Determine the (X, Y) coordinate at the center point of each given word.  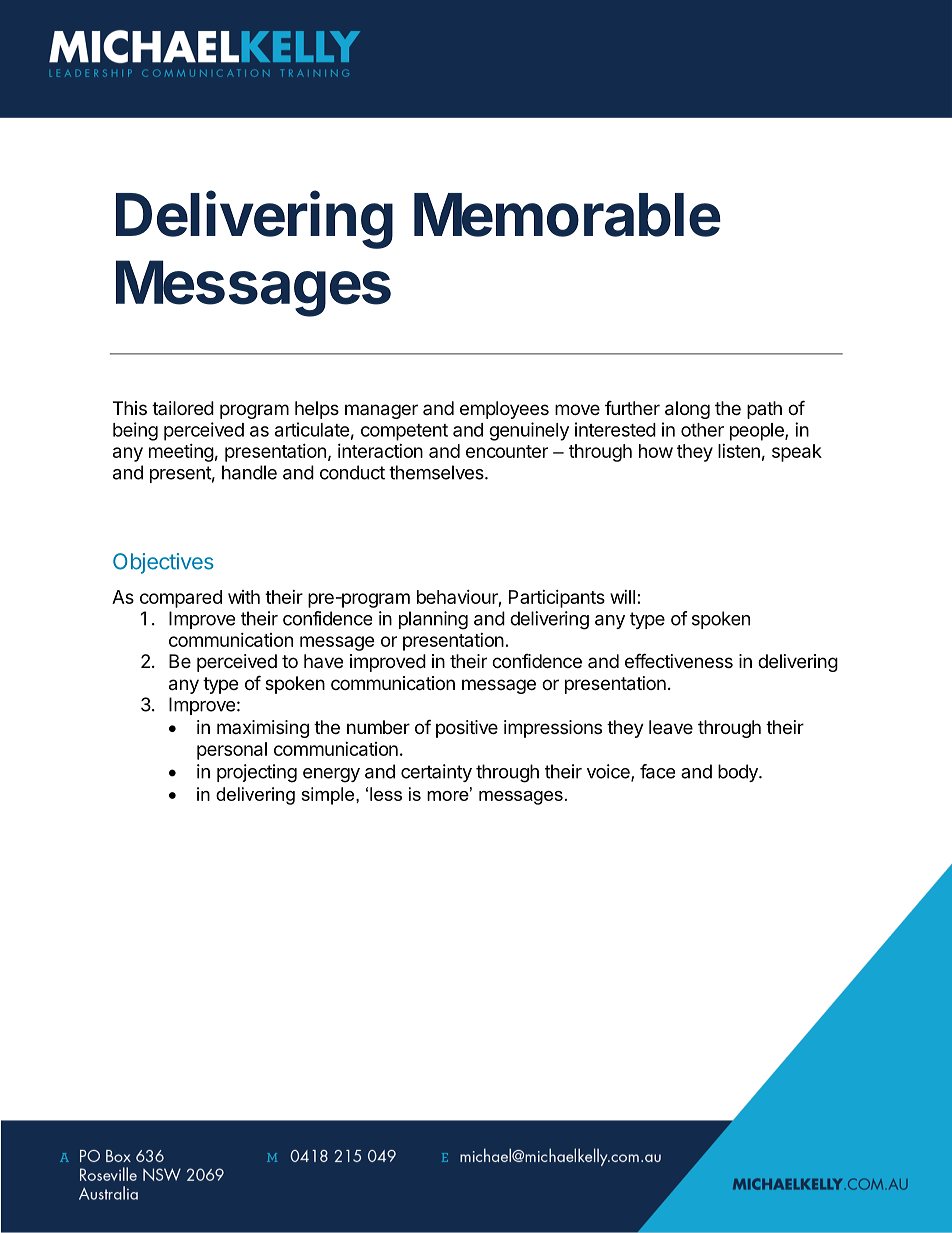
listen (739, 451)
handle (249, 472)
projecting (257, 773)
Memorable (567, 215)
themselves (437, 472)
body (739, 773)
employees (504, 410)
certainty (436, 773)
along (687, 410)
